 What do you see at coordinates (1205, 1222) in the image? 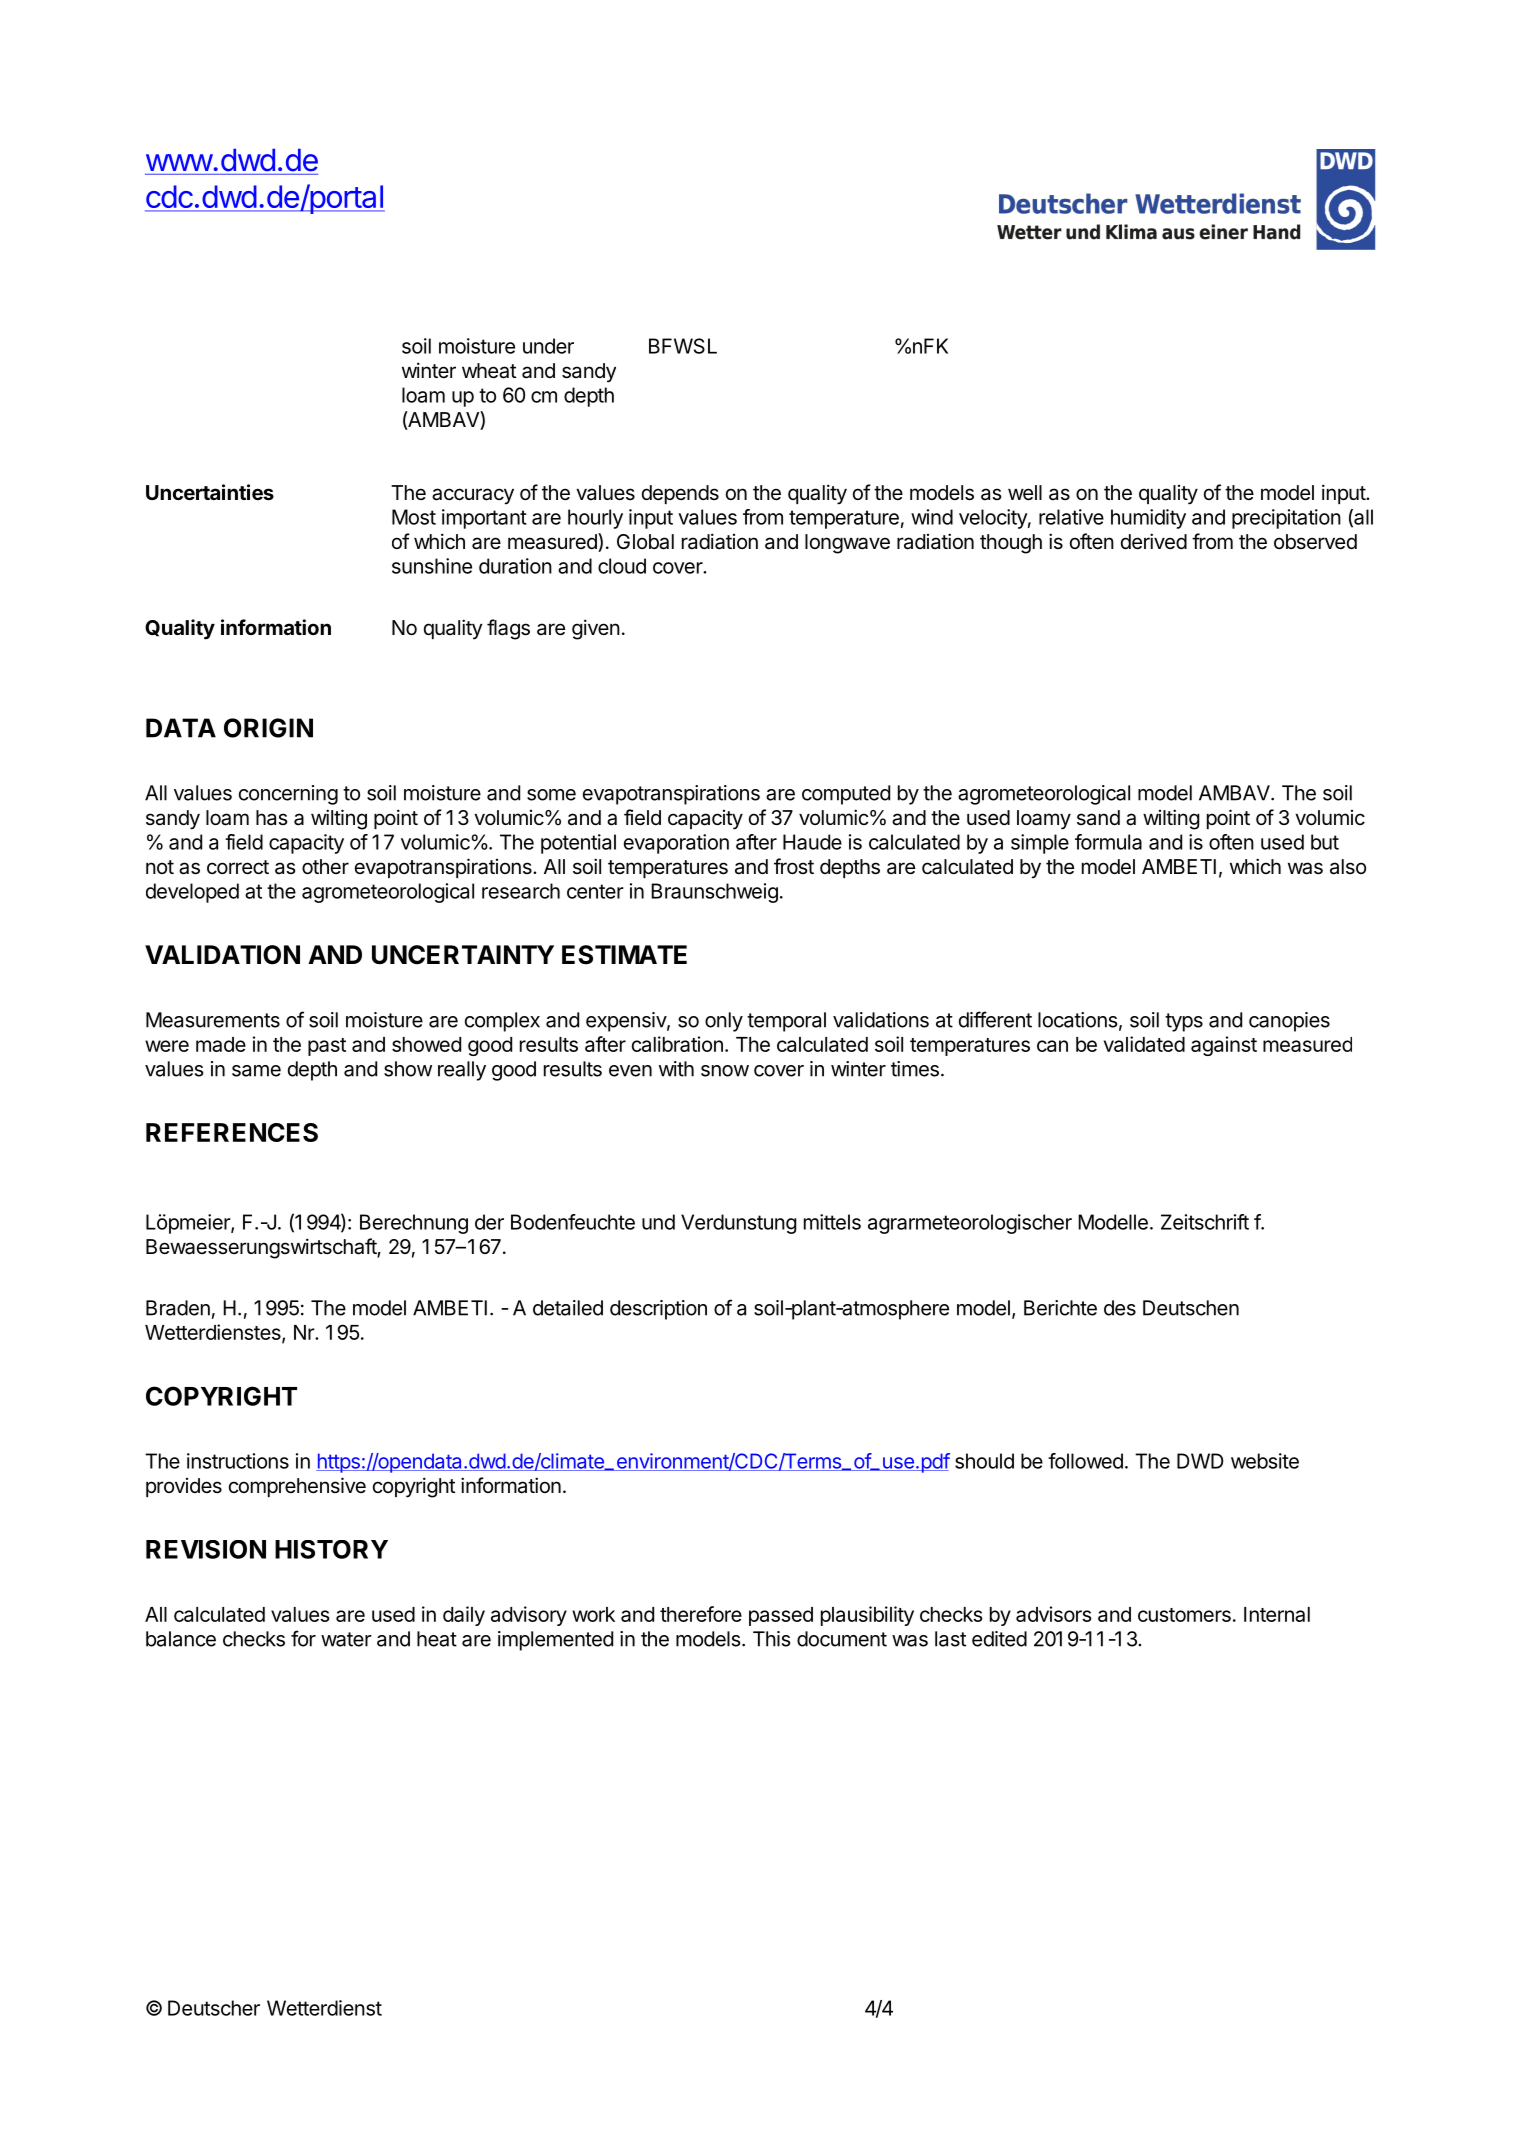
I see `Zeitschrift` at bounding box center [1205, 1222].
